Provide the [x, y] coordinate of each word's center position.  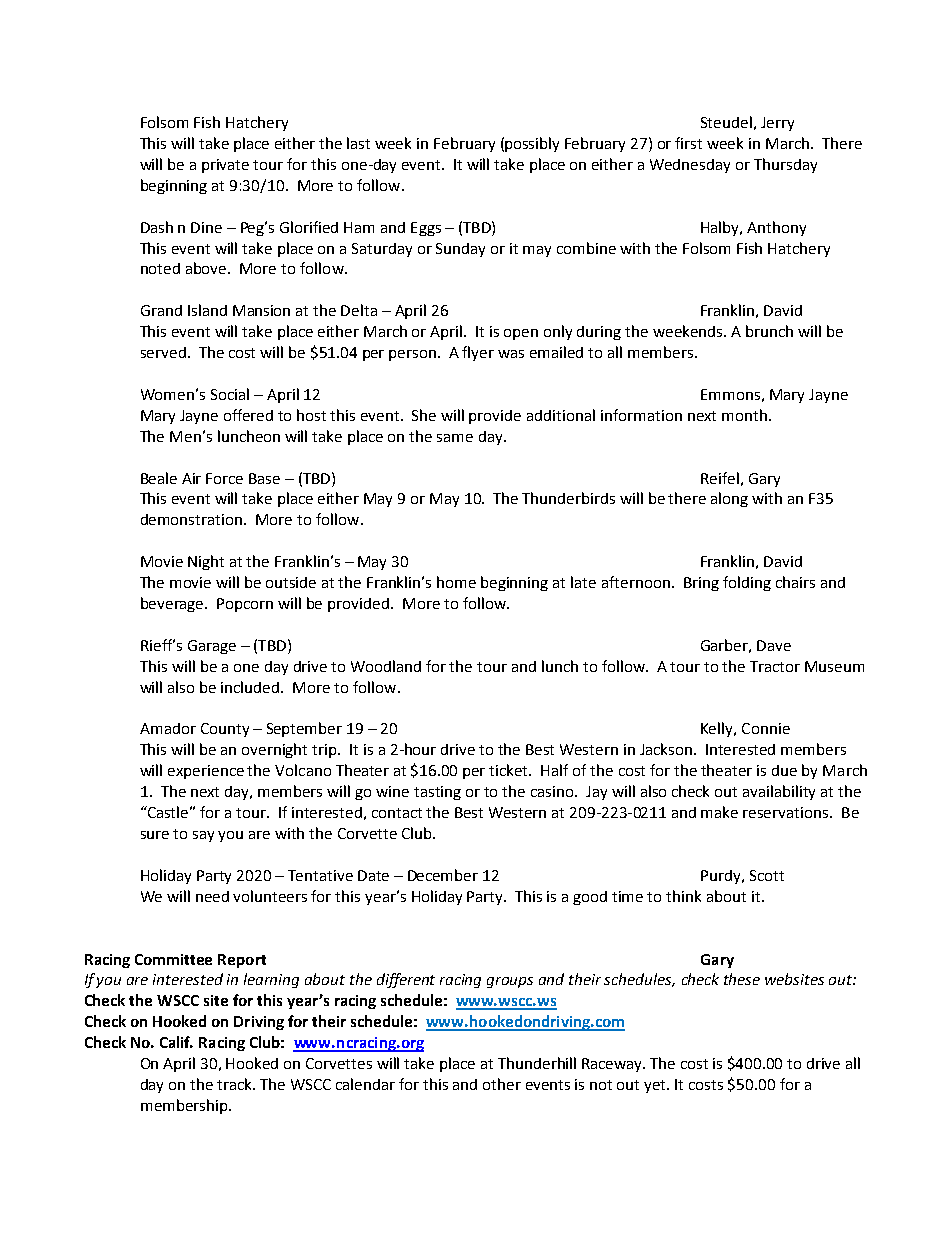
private [225, 166]
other [502, 1084]
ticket [510, 770]
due [784, 770]
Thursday [785, 165]
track [236, 1084]
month [744, 415]
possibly [532, 144]
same [455, 438]
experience [206, 772]
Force [224, 478]
